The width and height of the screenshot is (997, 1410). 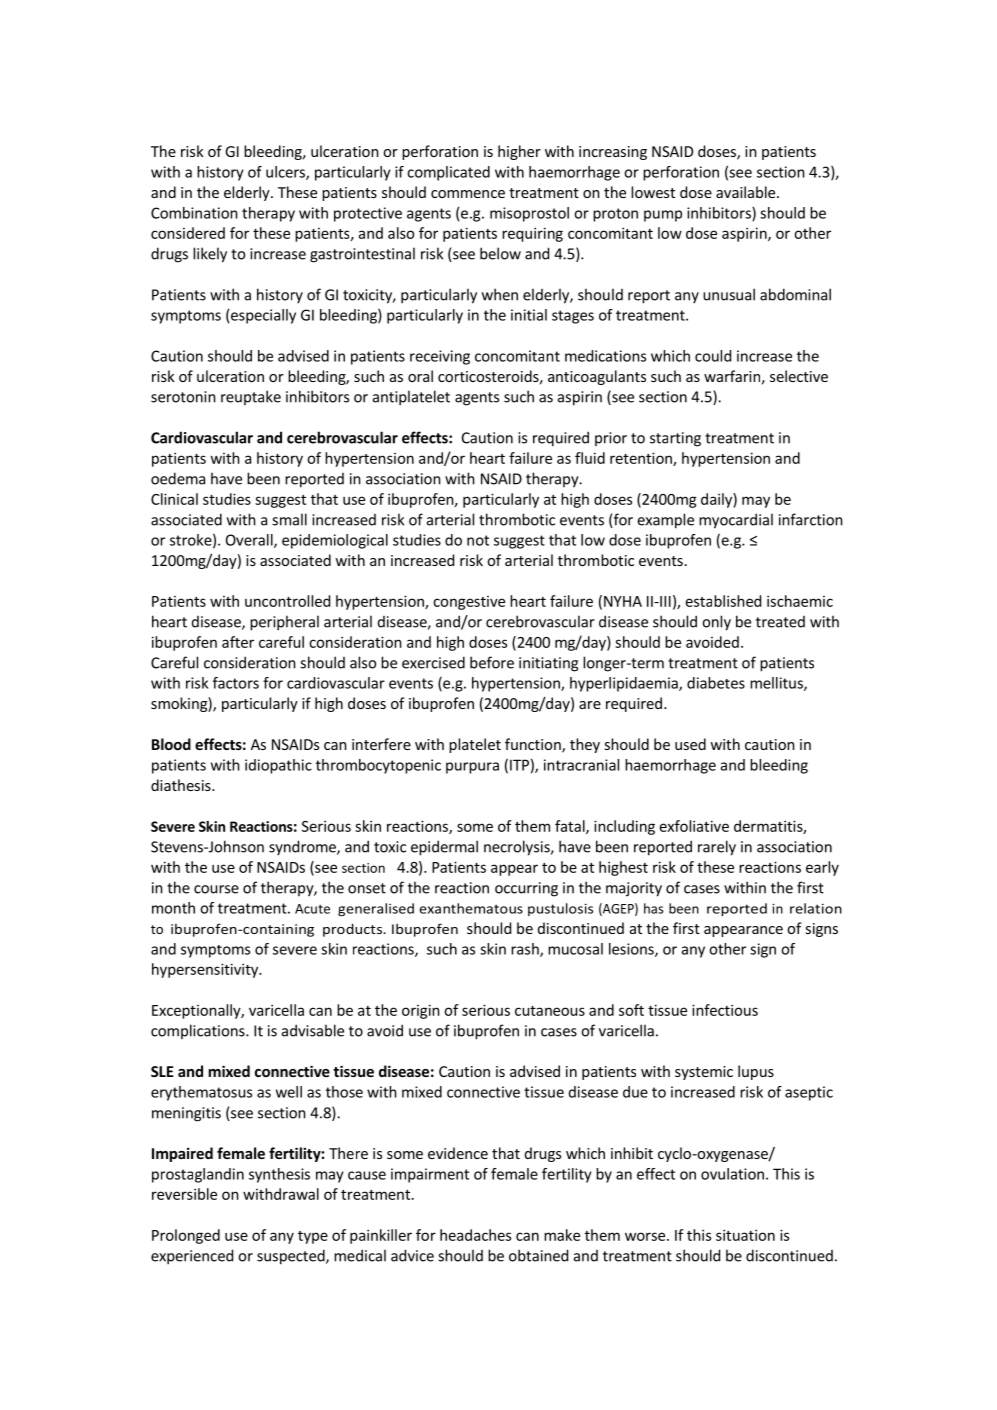 What do you see at coordinates (475, 1235) in the screenshot?
I see `headaches` at bounding box center [475, 1235].
